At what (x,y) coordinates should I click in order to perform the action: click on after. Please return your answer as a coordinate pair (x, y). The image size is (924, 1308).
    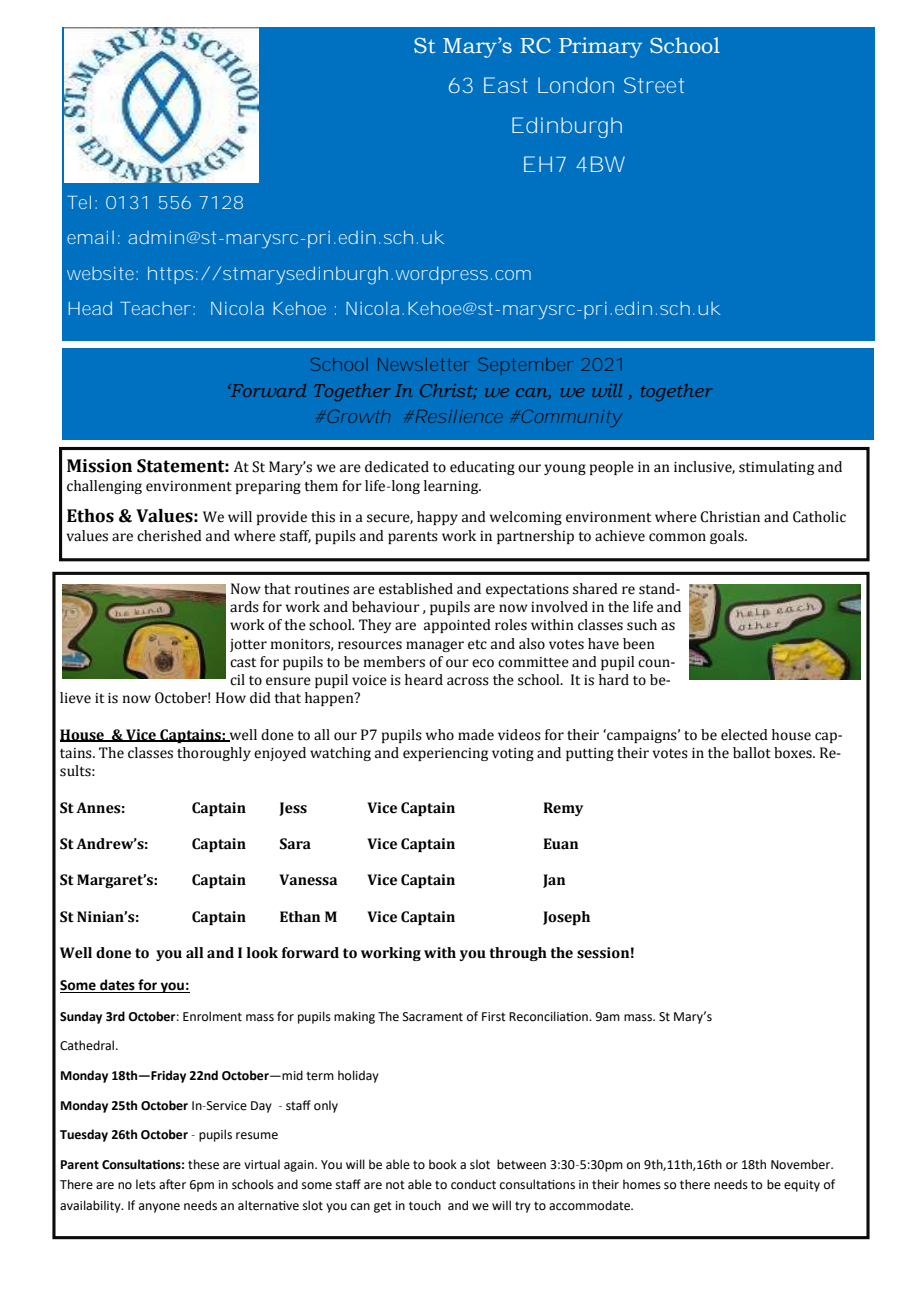
    Looking at the image, I should click on (172, 1184).
